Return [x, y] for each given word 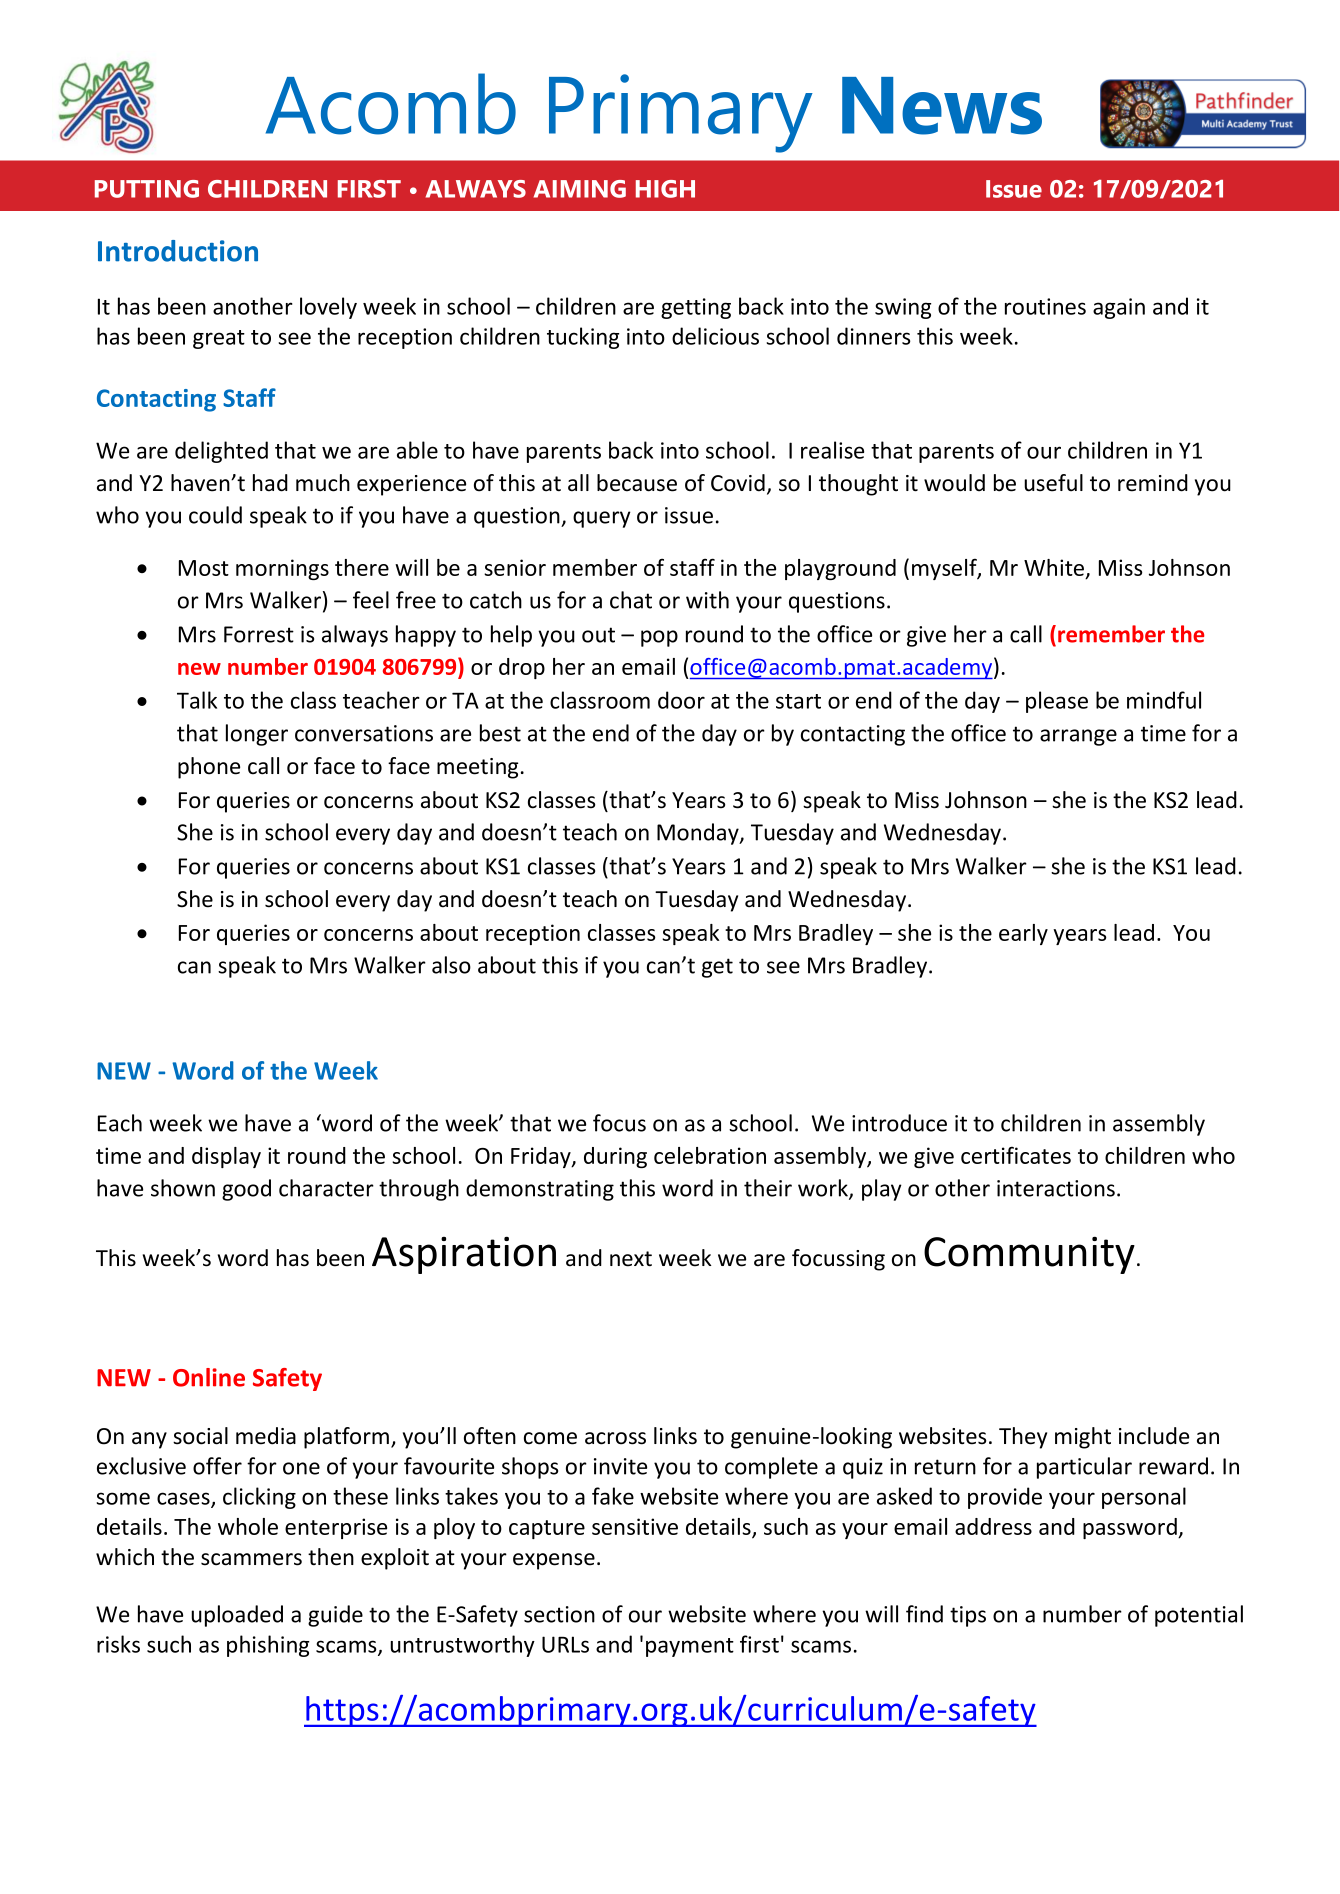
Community [1029, 1255]
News [942, 106]
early [1023, 934]
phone [209, 768]
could [215, 515]
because [637, 483]
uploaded [237, 1616]
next [631, 1259]
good [246, 1190]
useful [1053, 483]
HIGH [665, 189]
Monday [699, 834]
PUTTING [147, 189]
